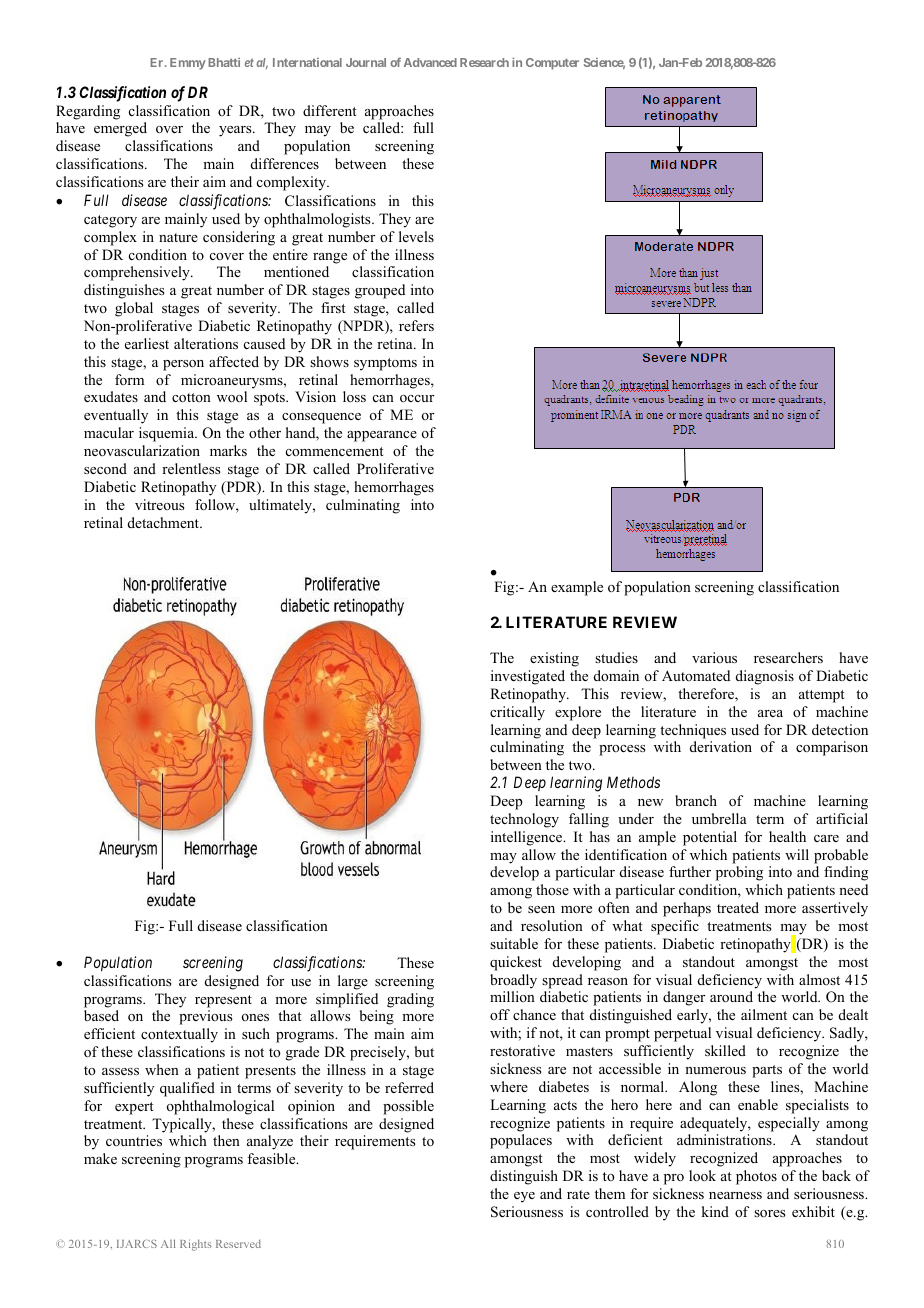 This image has height=1308, width=924. I want to click on detachment, so click(165, 522).
